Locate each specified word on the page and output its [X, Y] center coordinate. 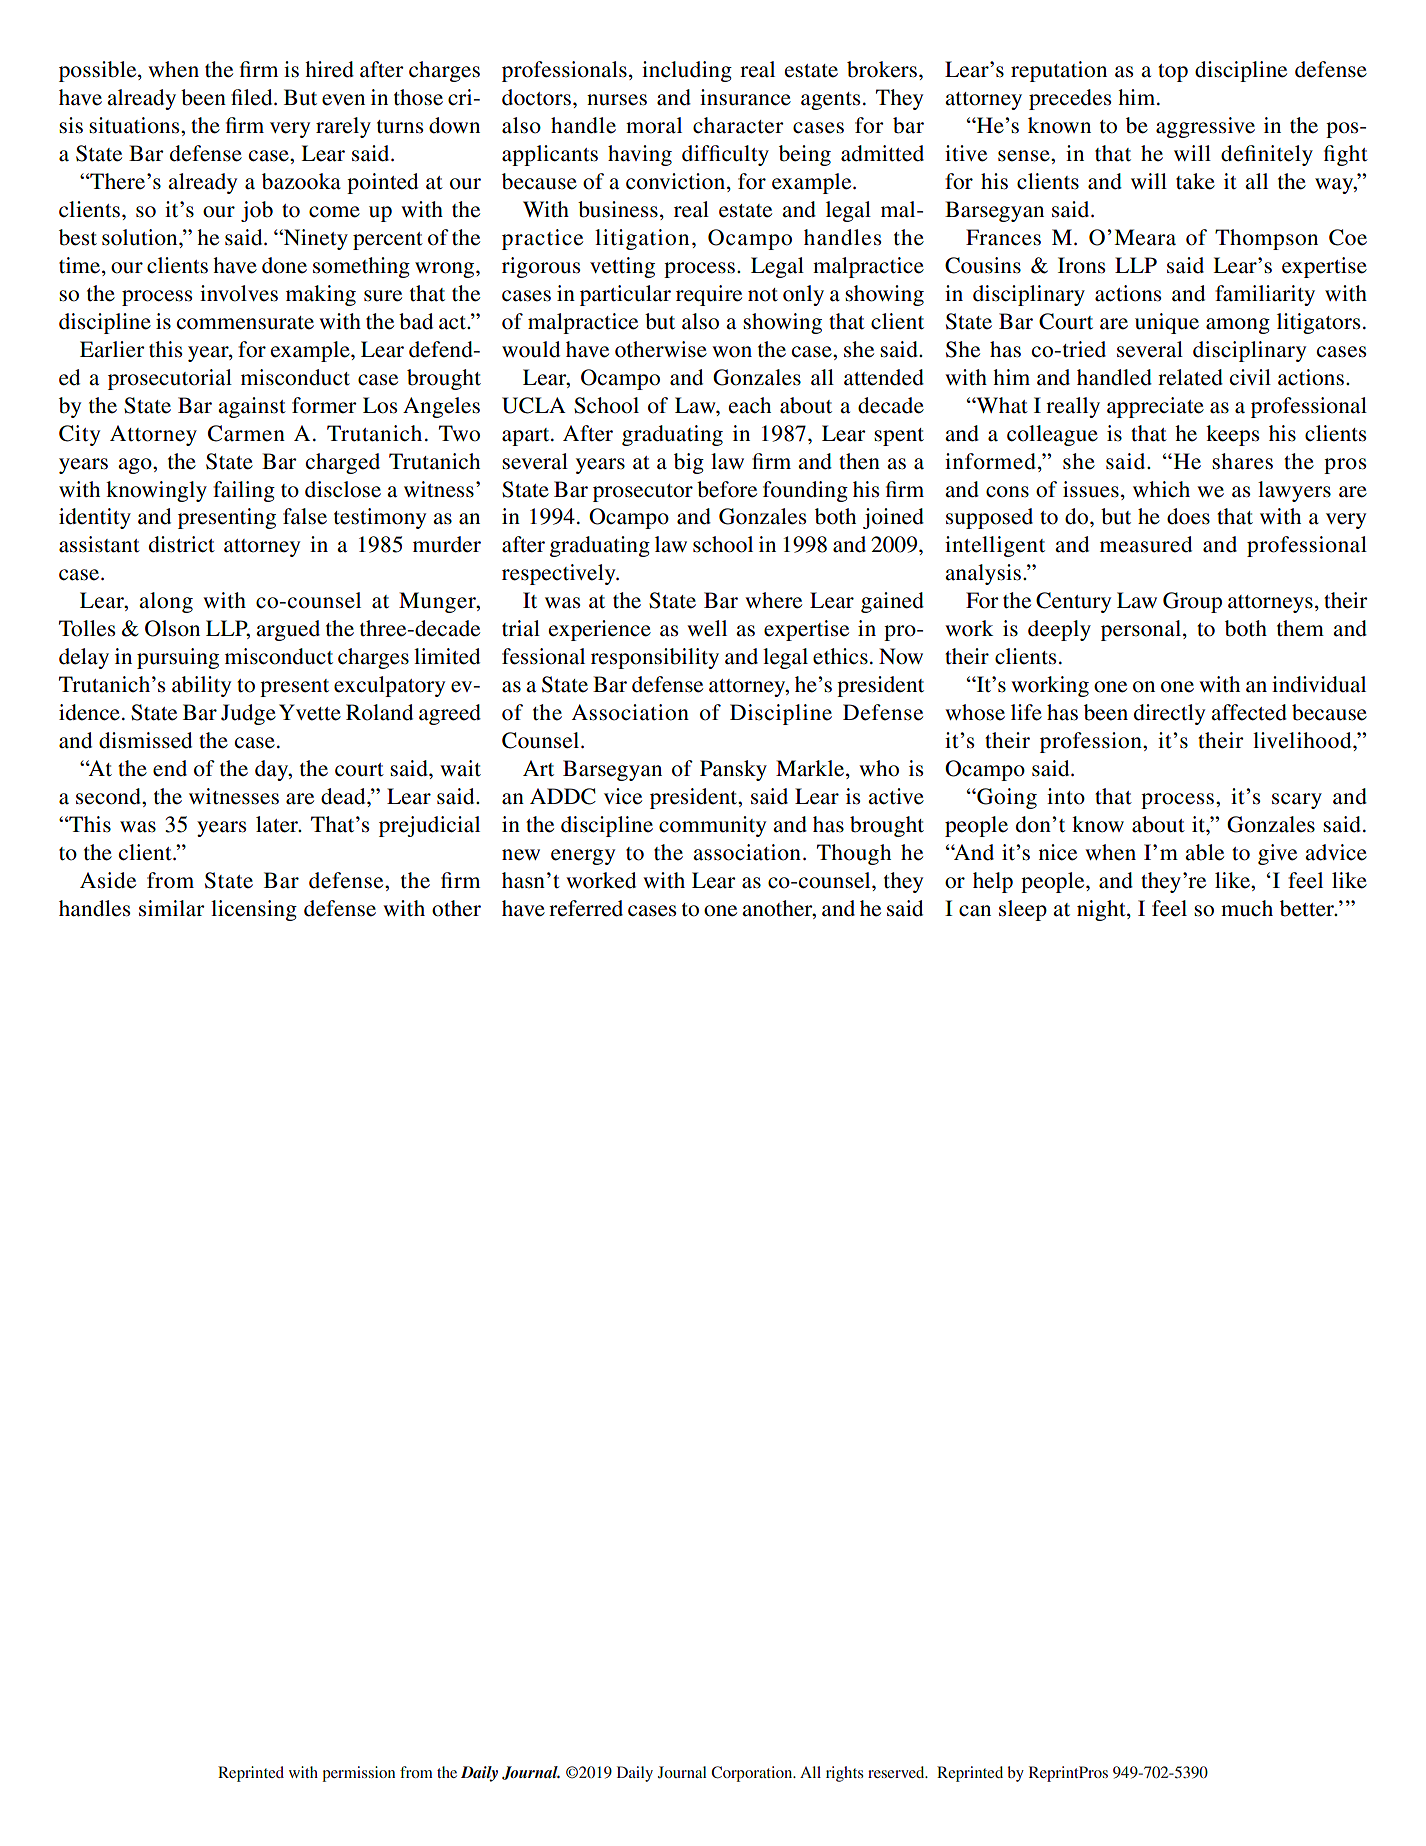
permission [358, 1774]
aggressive [1205, 127]
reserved [897, 1772]
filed [253, 97]
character [738, 125]
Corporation [753, 1774]
